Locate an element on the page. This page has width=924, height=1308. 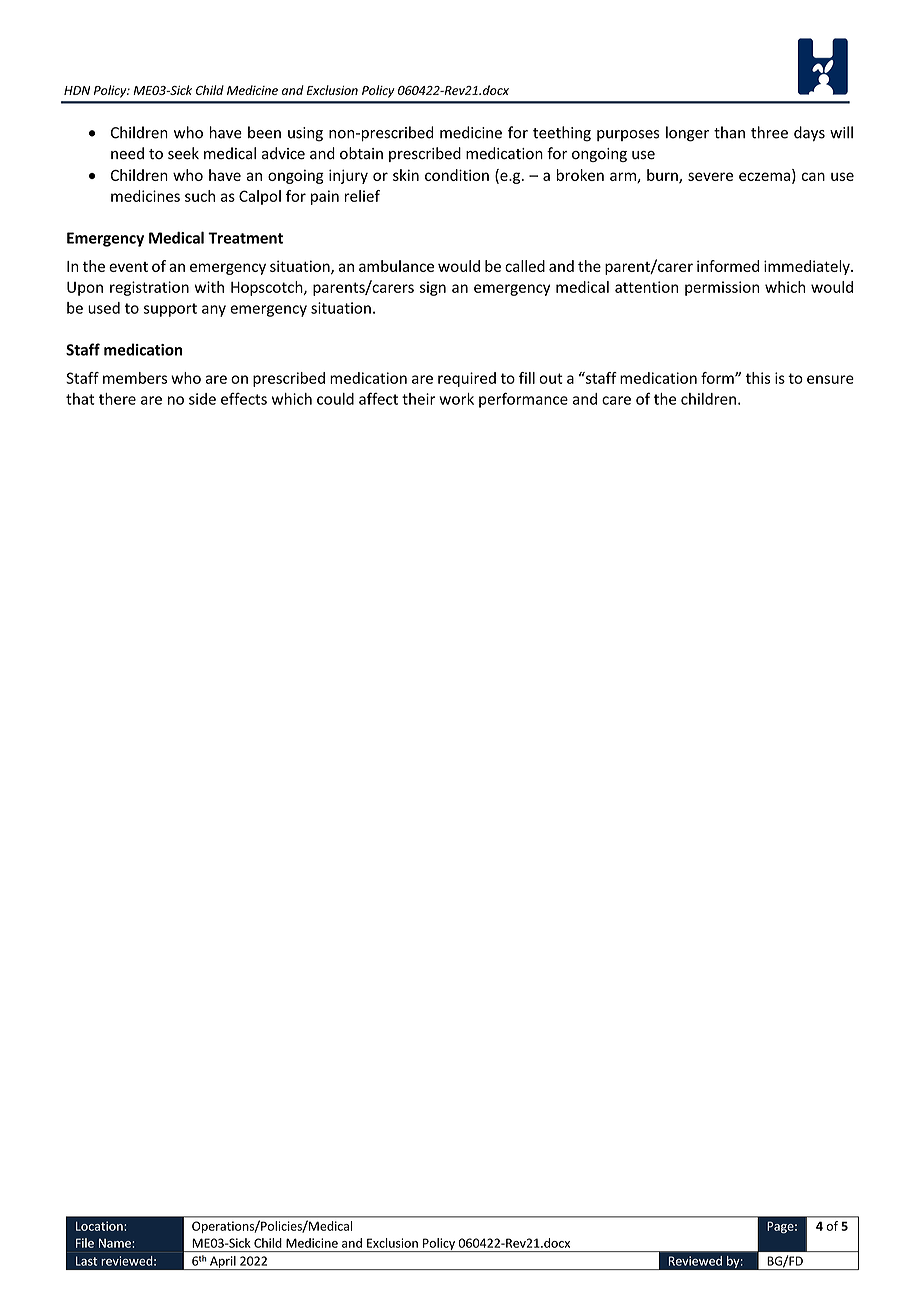
out is located at coordinates (551, 378).
